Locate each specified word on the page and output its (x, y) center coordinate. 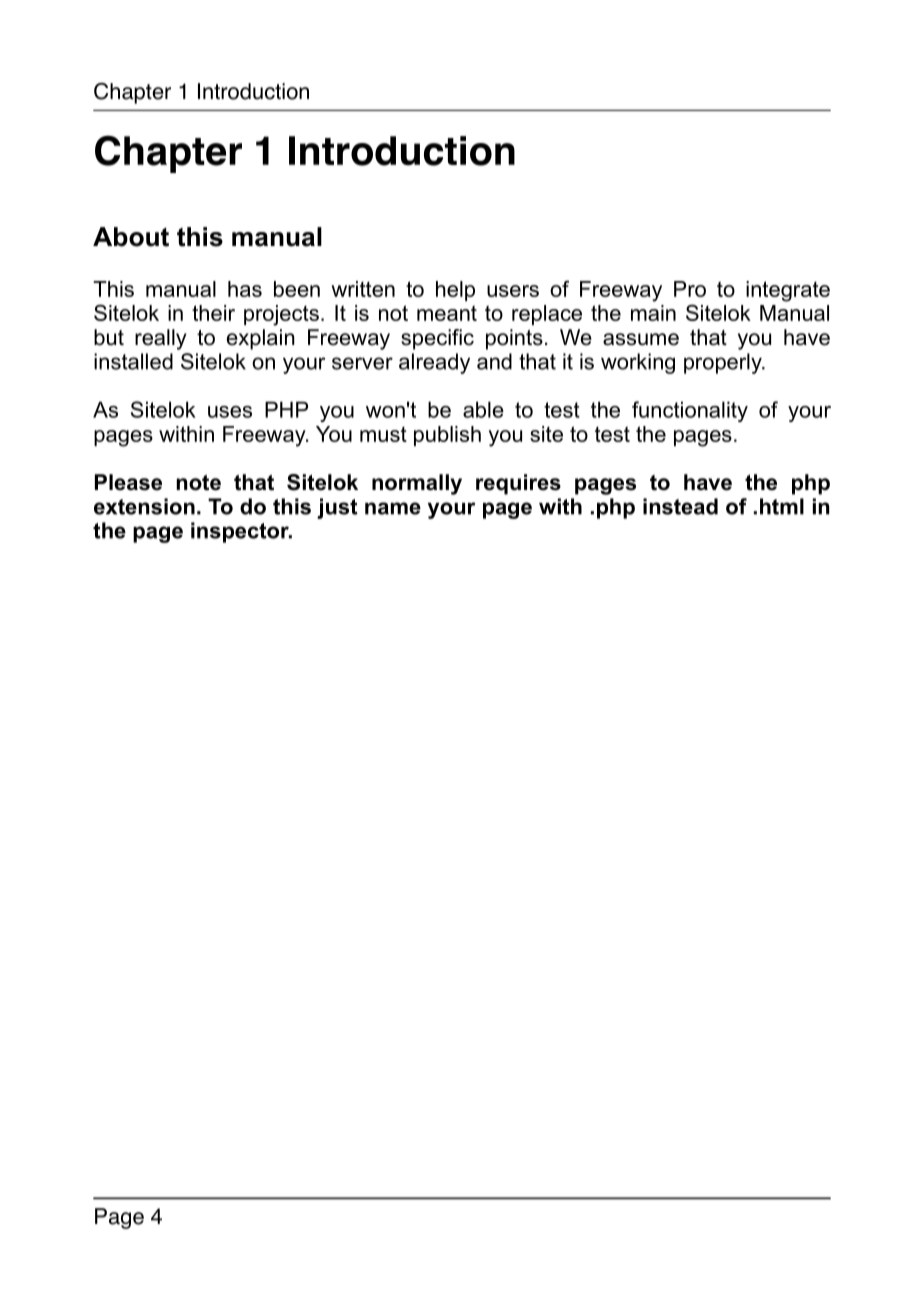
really (161, 339)
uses (230, 412)
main (653, 313)
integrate (788, 291)
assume (641, 339)
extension (144, 506)
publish (447, 436)
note (198, 483)
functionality (690, 411)
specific (437, 339)
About (131, 237)
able (483, 409)
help (455, 291)
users (513, 291)
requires (518, 484)
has (245, 289)
